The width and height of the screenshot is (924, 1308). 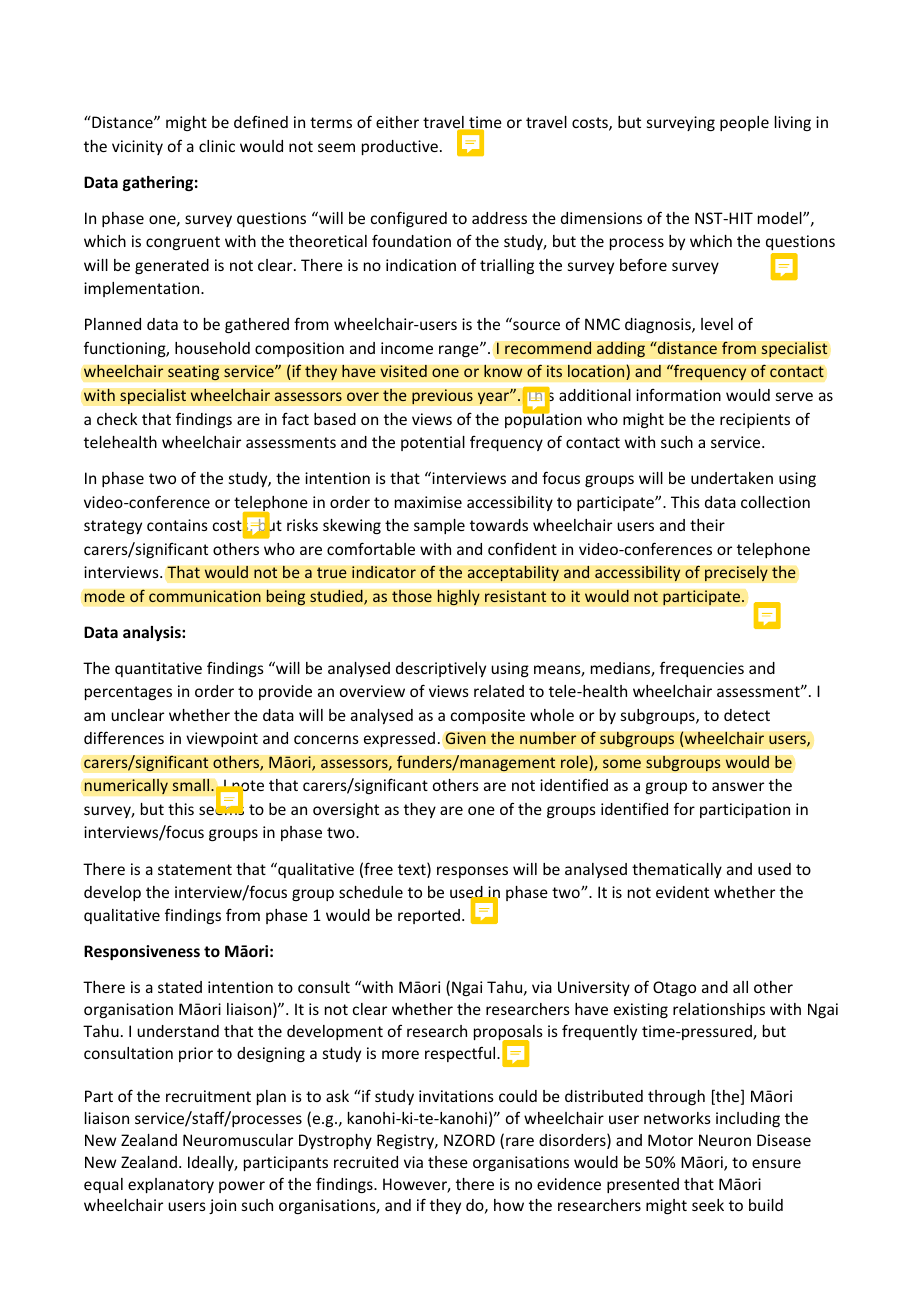 I want to click on evident, so click(x=682, y=892).
